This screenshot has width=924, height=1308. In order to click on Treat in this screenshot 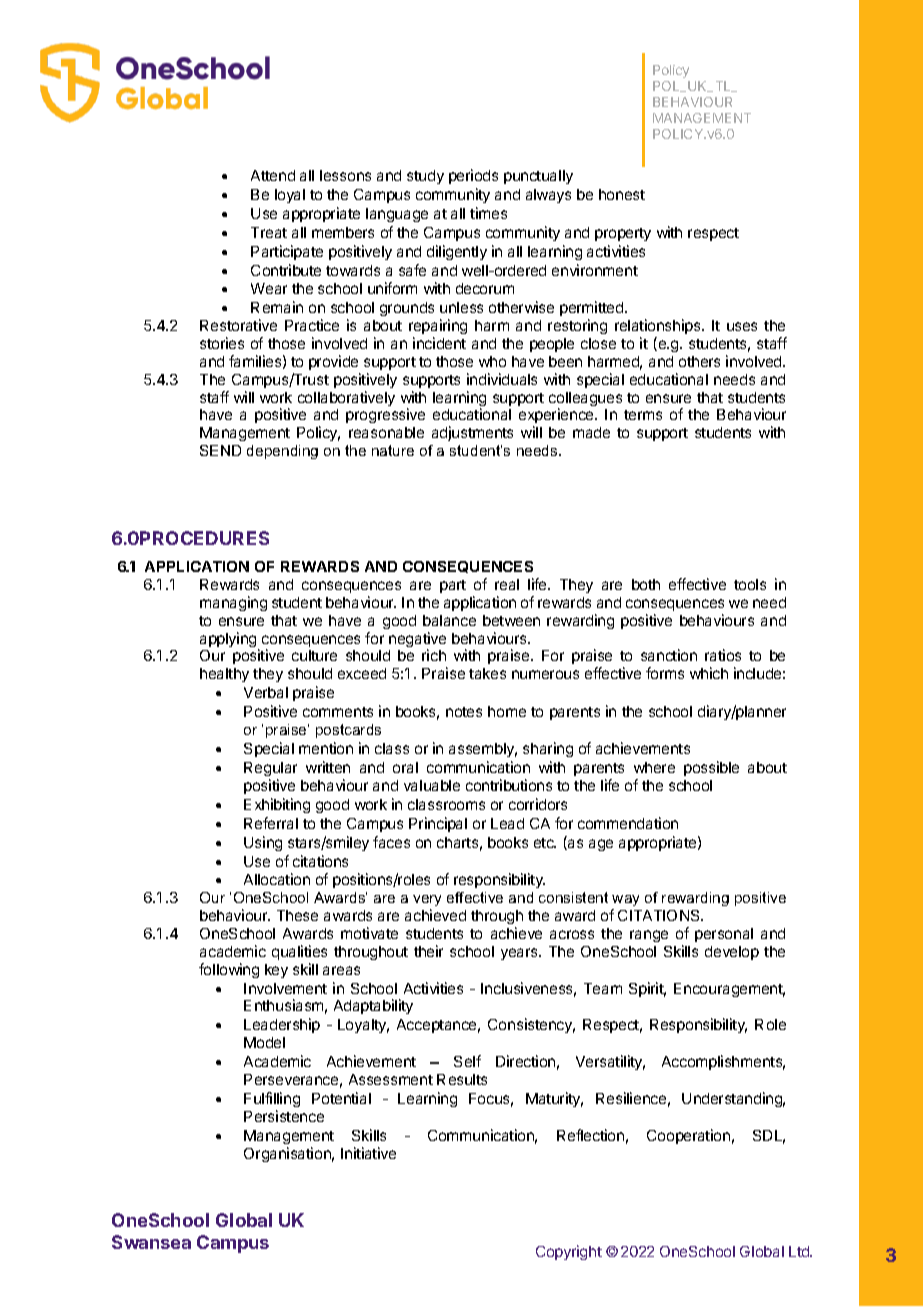, I will do `click(269, 232)`.
